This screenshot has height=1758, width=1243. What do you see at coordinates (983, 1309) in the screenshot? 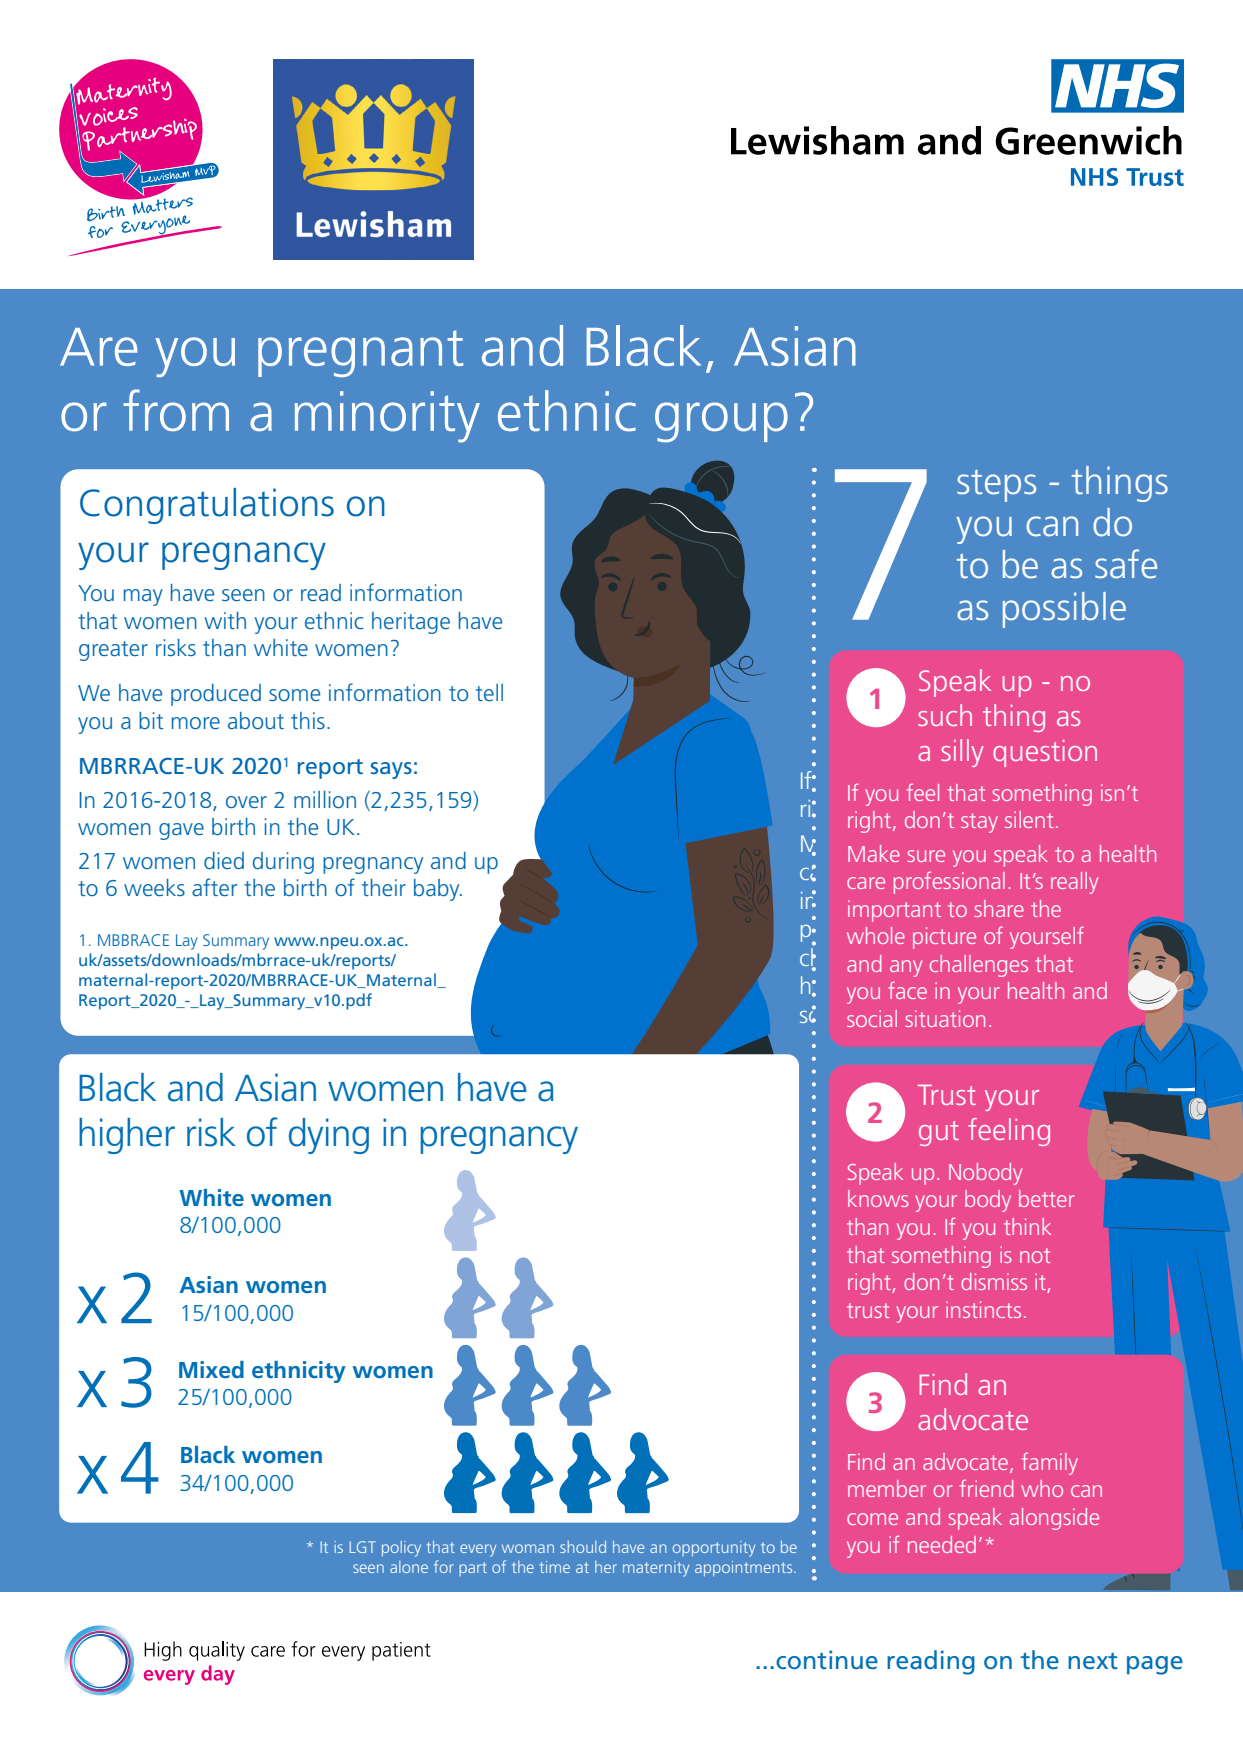
I see `instincts` at bounding box center [983, 1309].
